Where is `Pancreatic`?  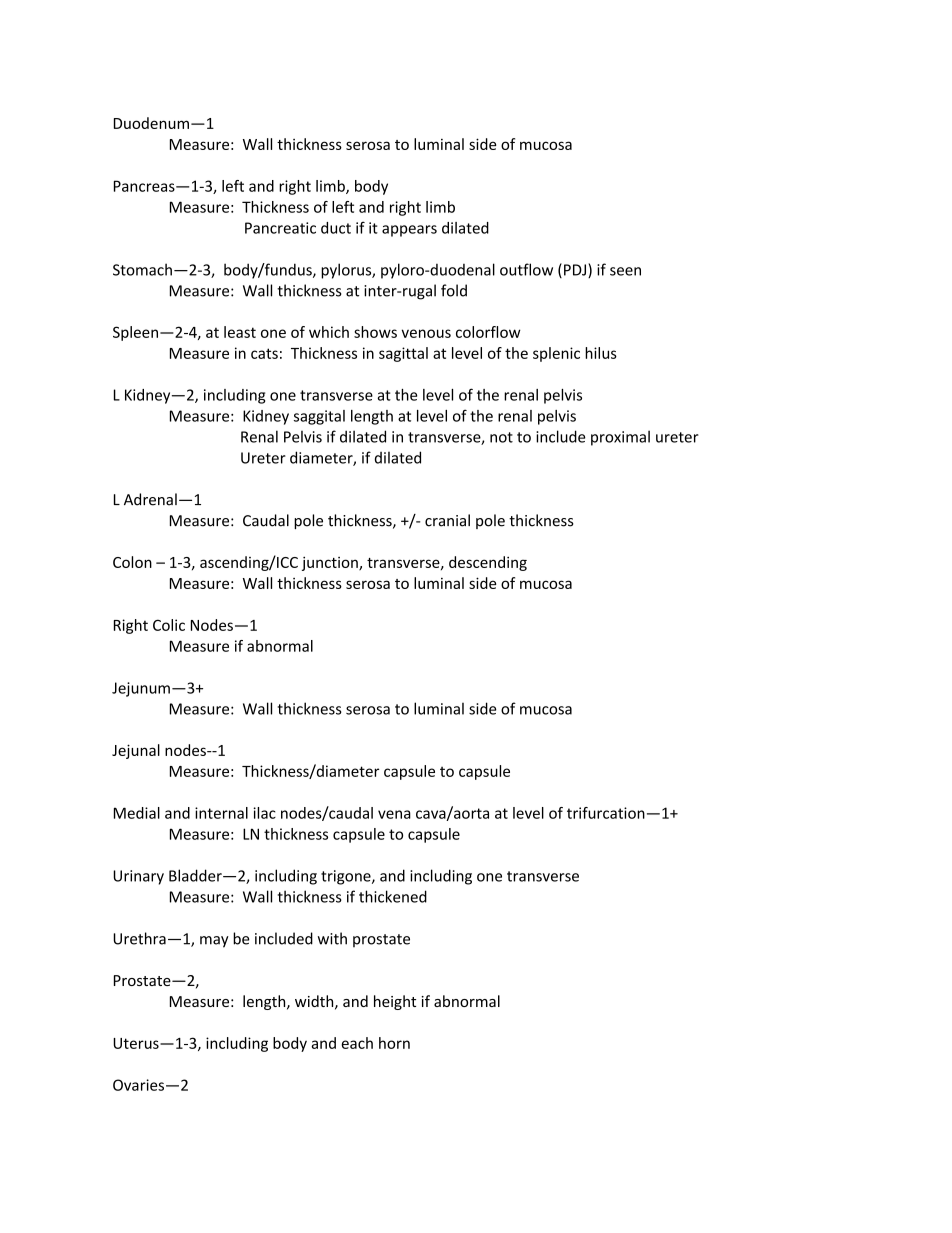
Pancreatic is located at coordinates (280, 228).
